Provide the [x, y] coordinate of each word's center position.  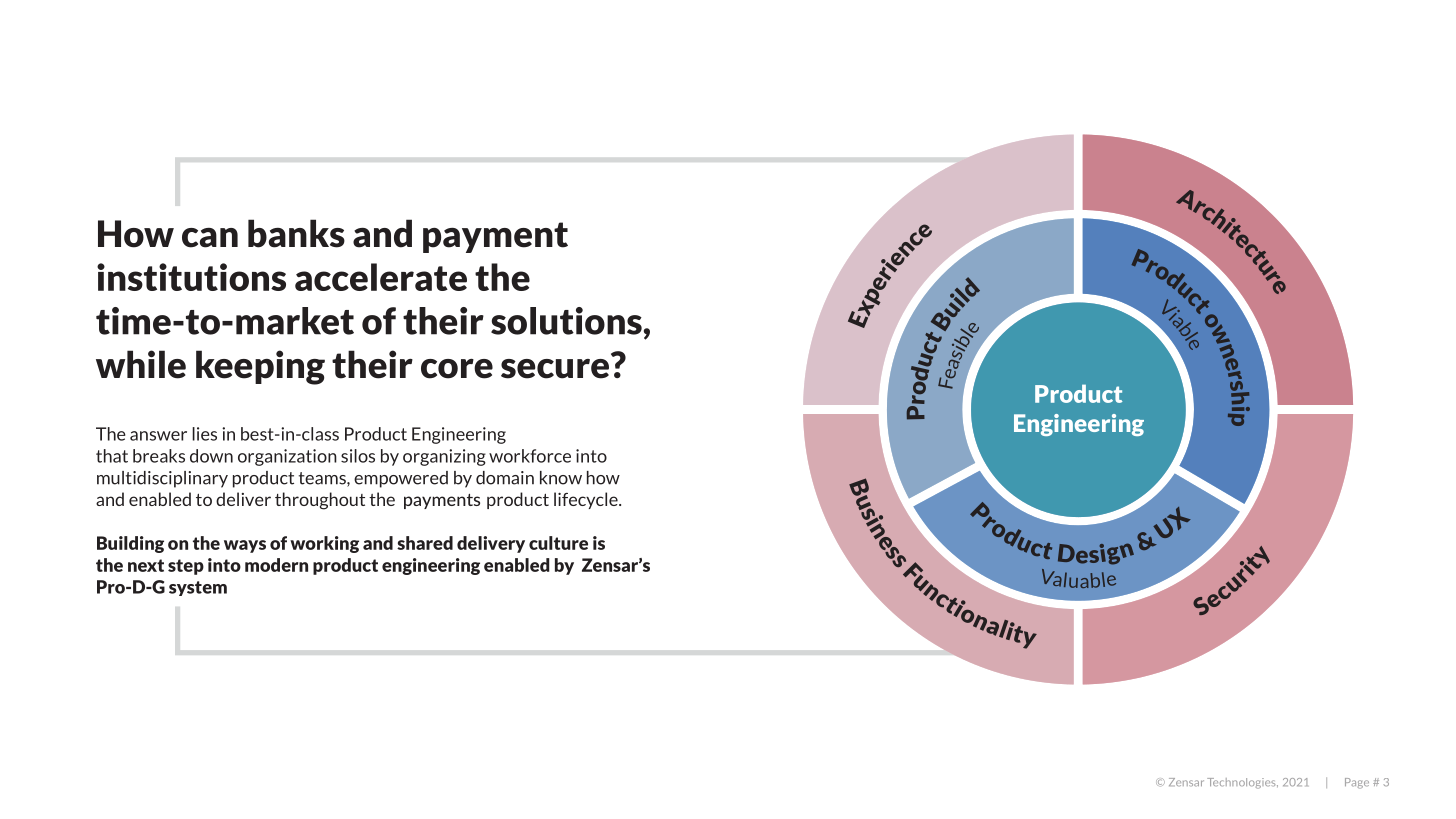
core [457, 369]
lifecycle [587, 500]
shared [425, 543]
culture [558, 543]
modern [276, 565]
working [324, 544]
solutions [566, 321]
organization [287, 457]
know [561, 478]
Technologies [1242, 783]
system [198, 588]
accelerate [381, 277]
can [210, 238]
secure [555, 369]
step [186, 567]
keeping [260, 367]
